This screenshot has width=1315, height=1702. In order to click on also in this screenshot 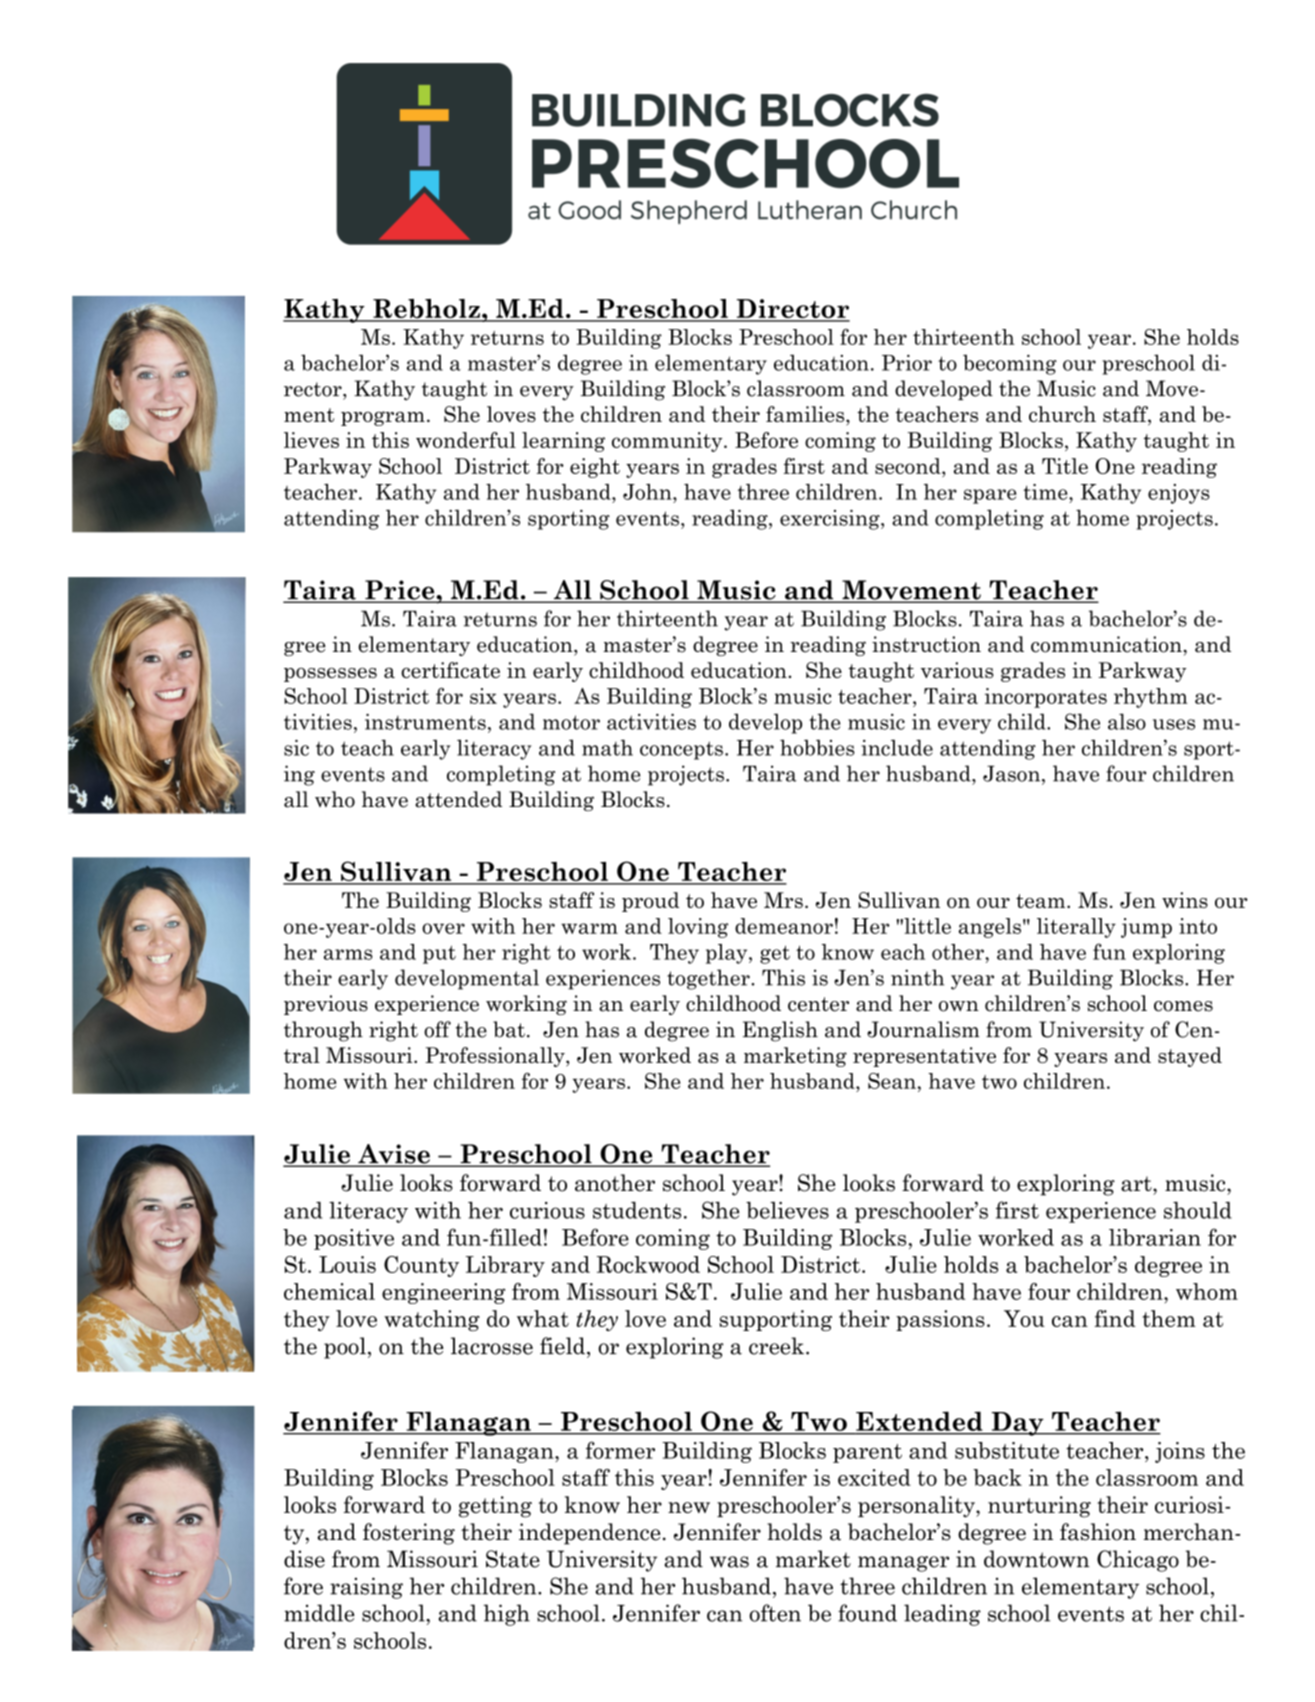, I will do `click(1127, 721)`.
